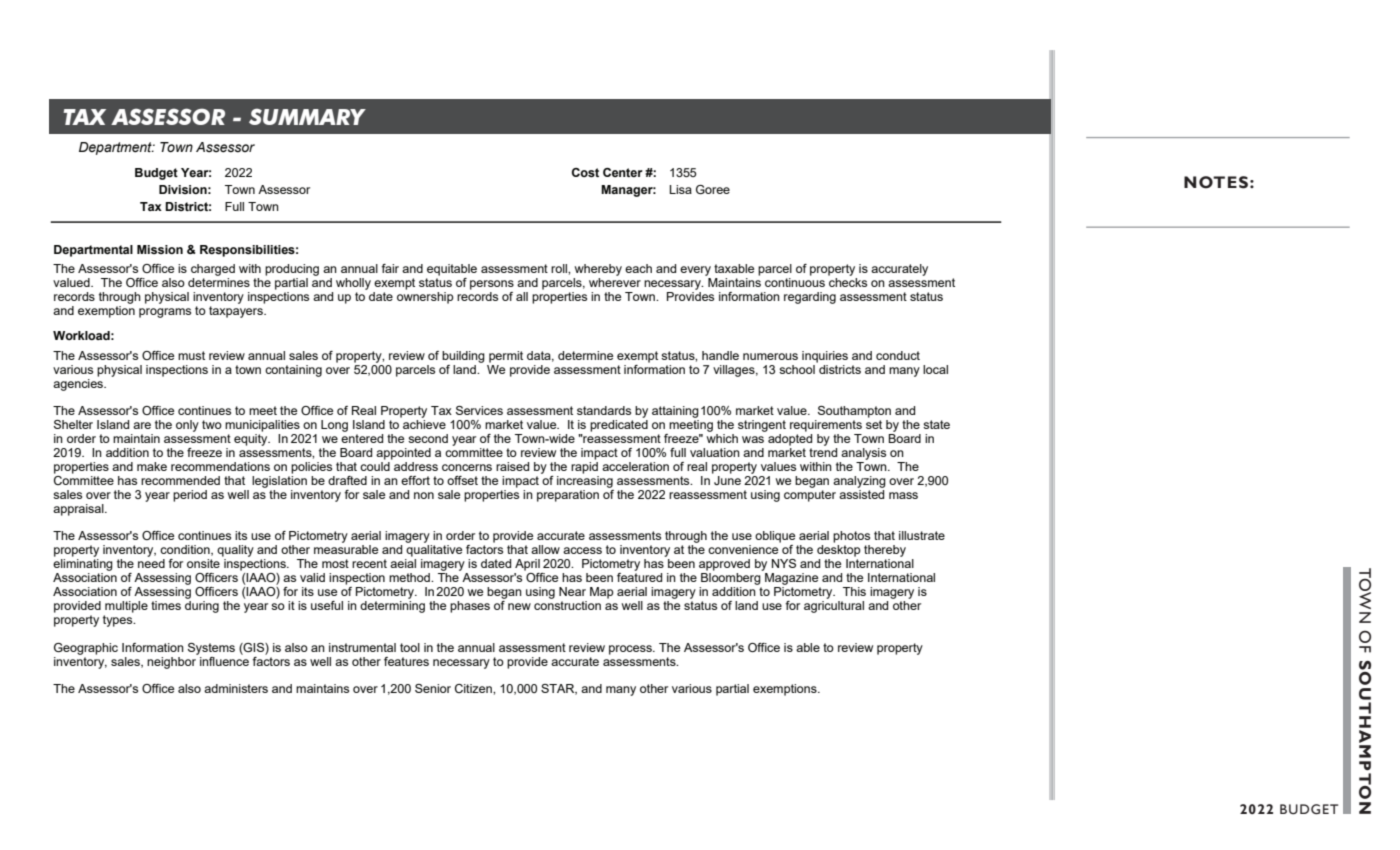 This image has width=1400, height=850. Describe the element at coordinates (160, 249) in the image. I see `Mission` at that location.
